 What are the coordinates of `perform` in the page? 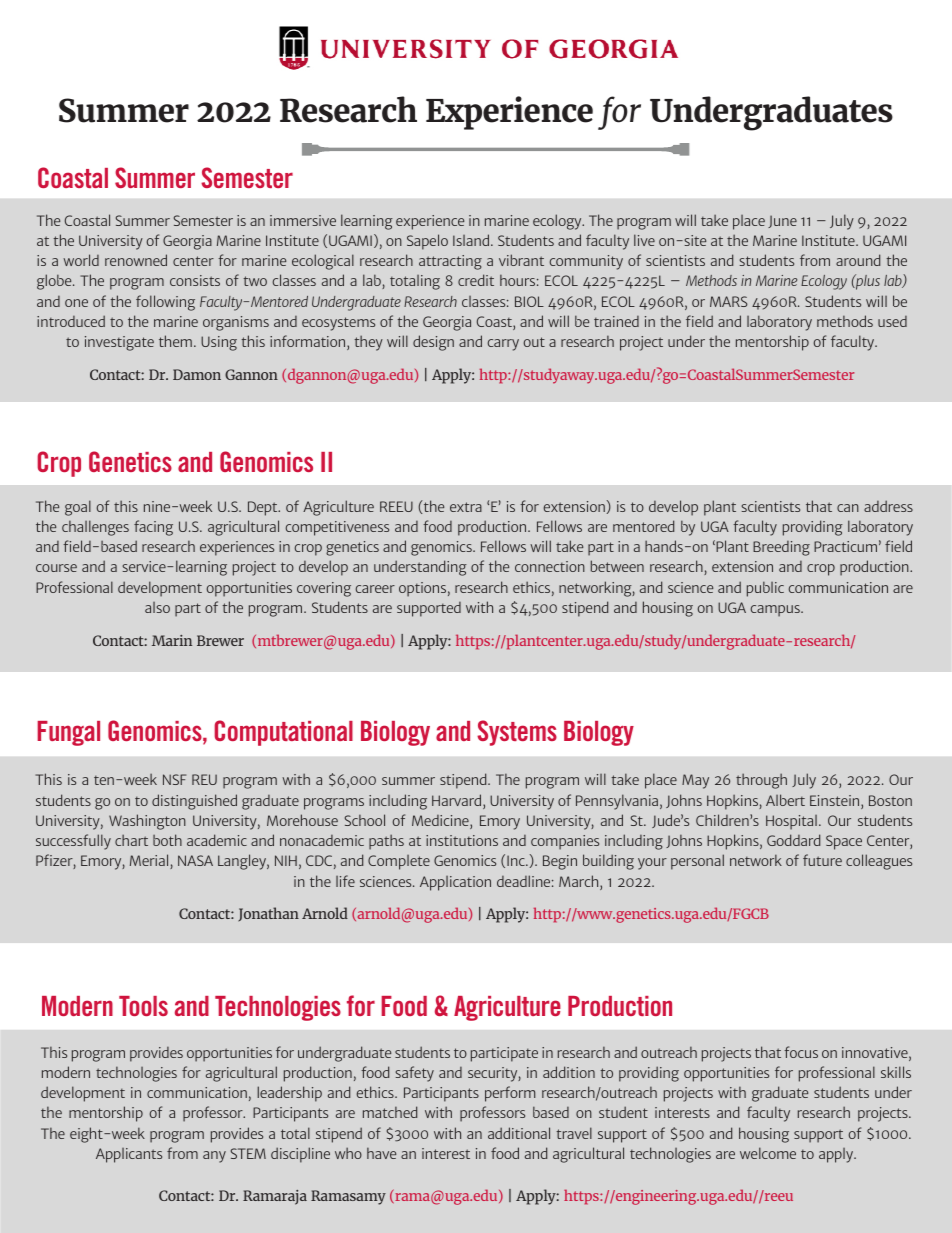 It's located at (510, 1094).
